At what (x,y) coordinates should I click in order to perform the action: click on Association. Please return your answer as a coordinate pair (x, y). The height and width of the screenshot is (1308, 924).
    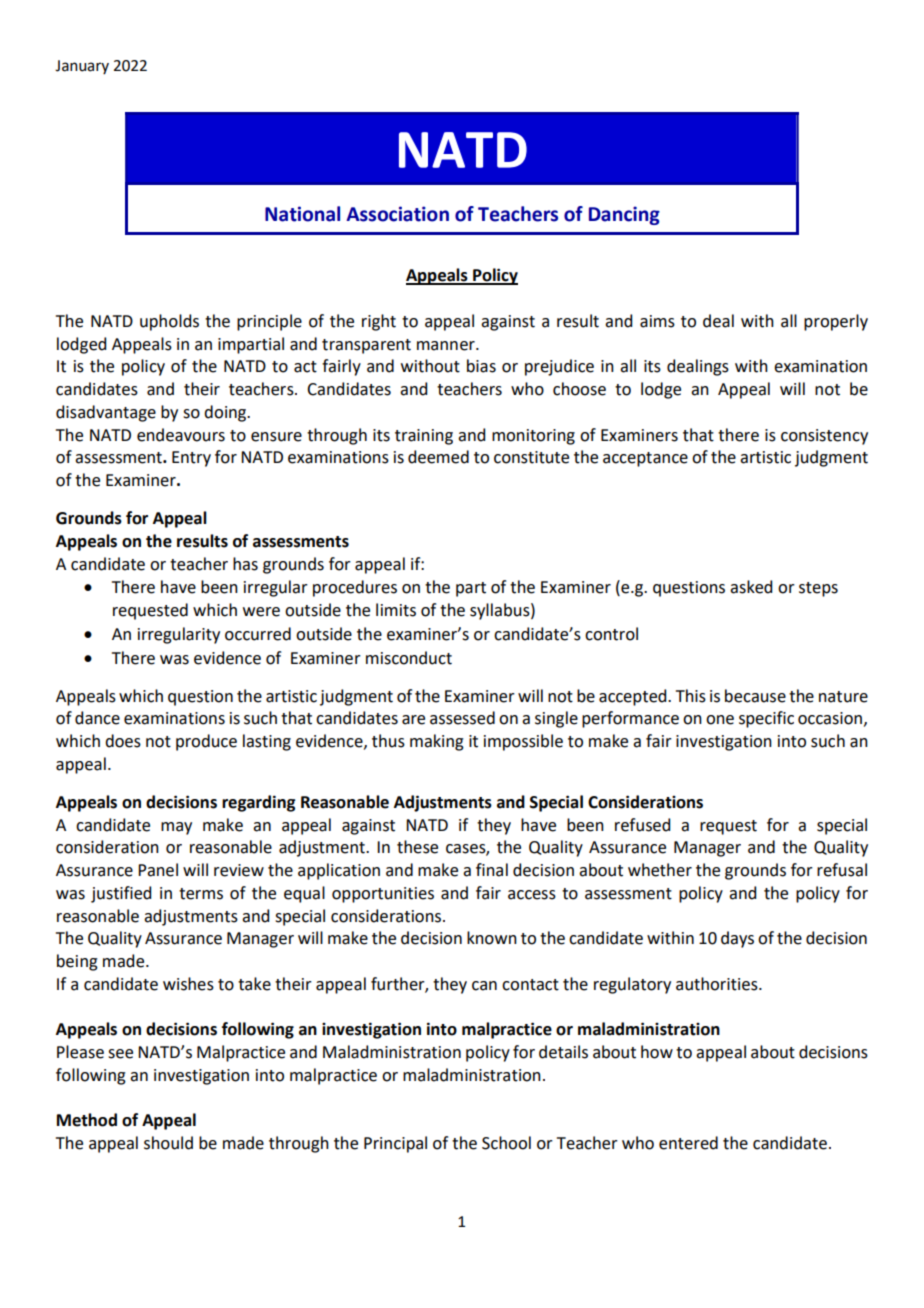
    Looking at the image, I should click on (397, 214).
